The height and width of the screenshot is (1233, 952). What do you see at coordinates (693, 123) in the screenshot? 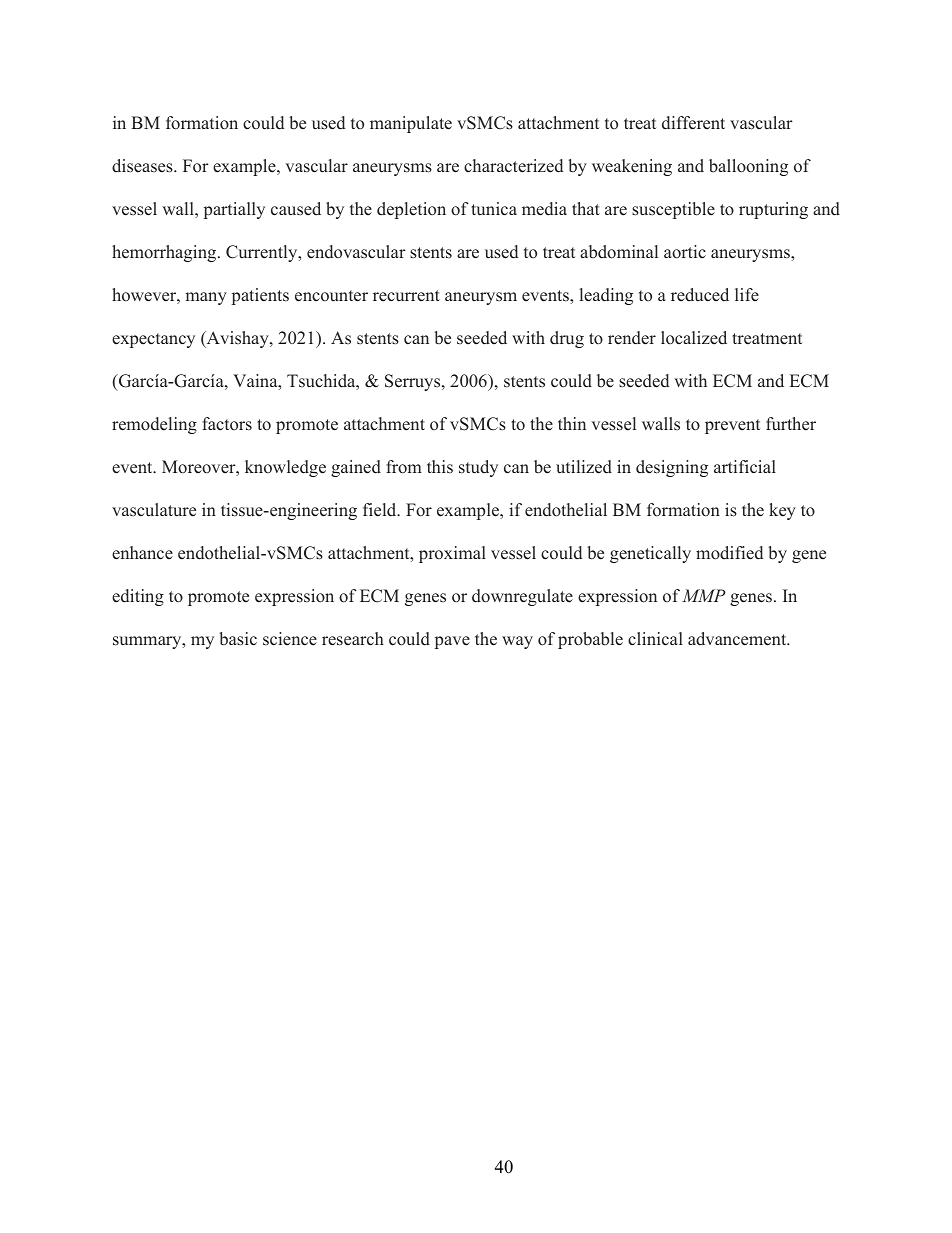
I see `different` at bounding box center [693, 123].
